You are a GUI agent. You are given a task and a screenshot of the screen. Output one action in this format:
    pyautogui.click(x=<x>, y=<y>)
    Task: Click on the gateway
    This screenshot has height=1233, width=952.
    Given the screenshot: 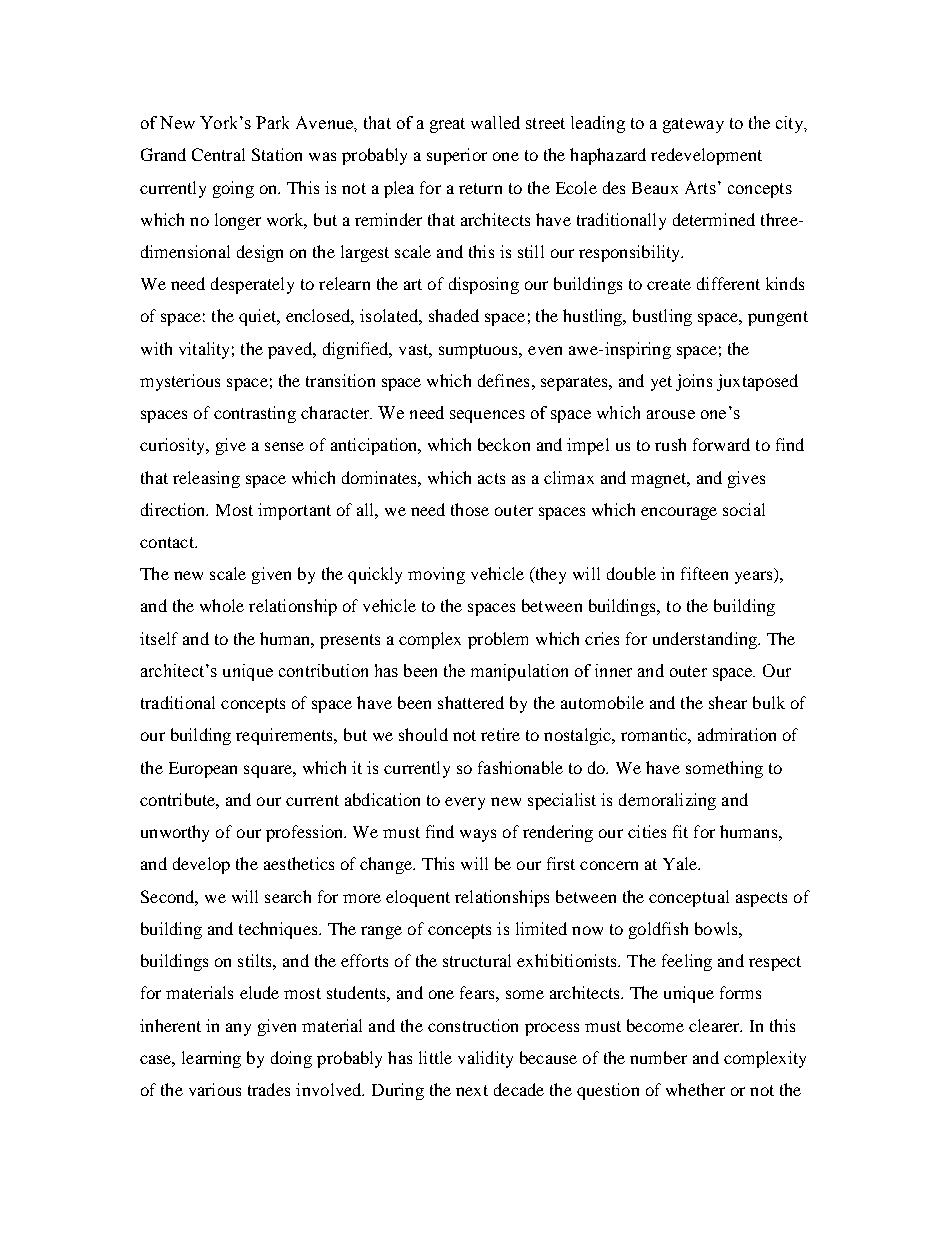 What is the action you would take?
    pyautogui.click(x=693, y=125)
